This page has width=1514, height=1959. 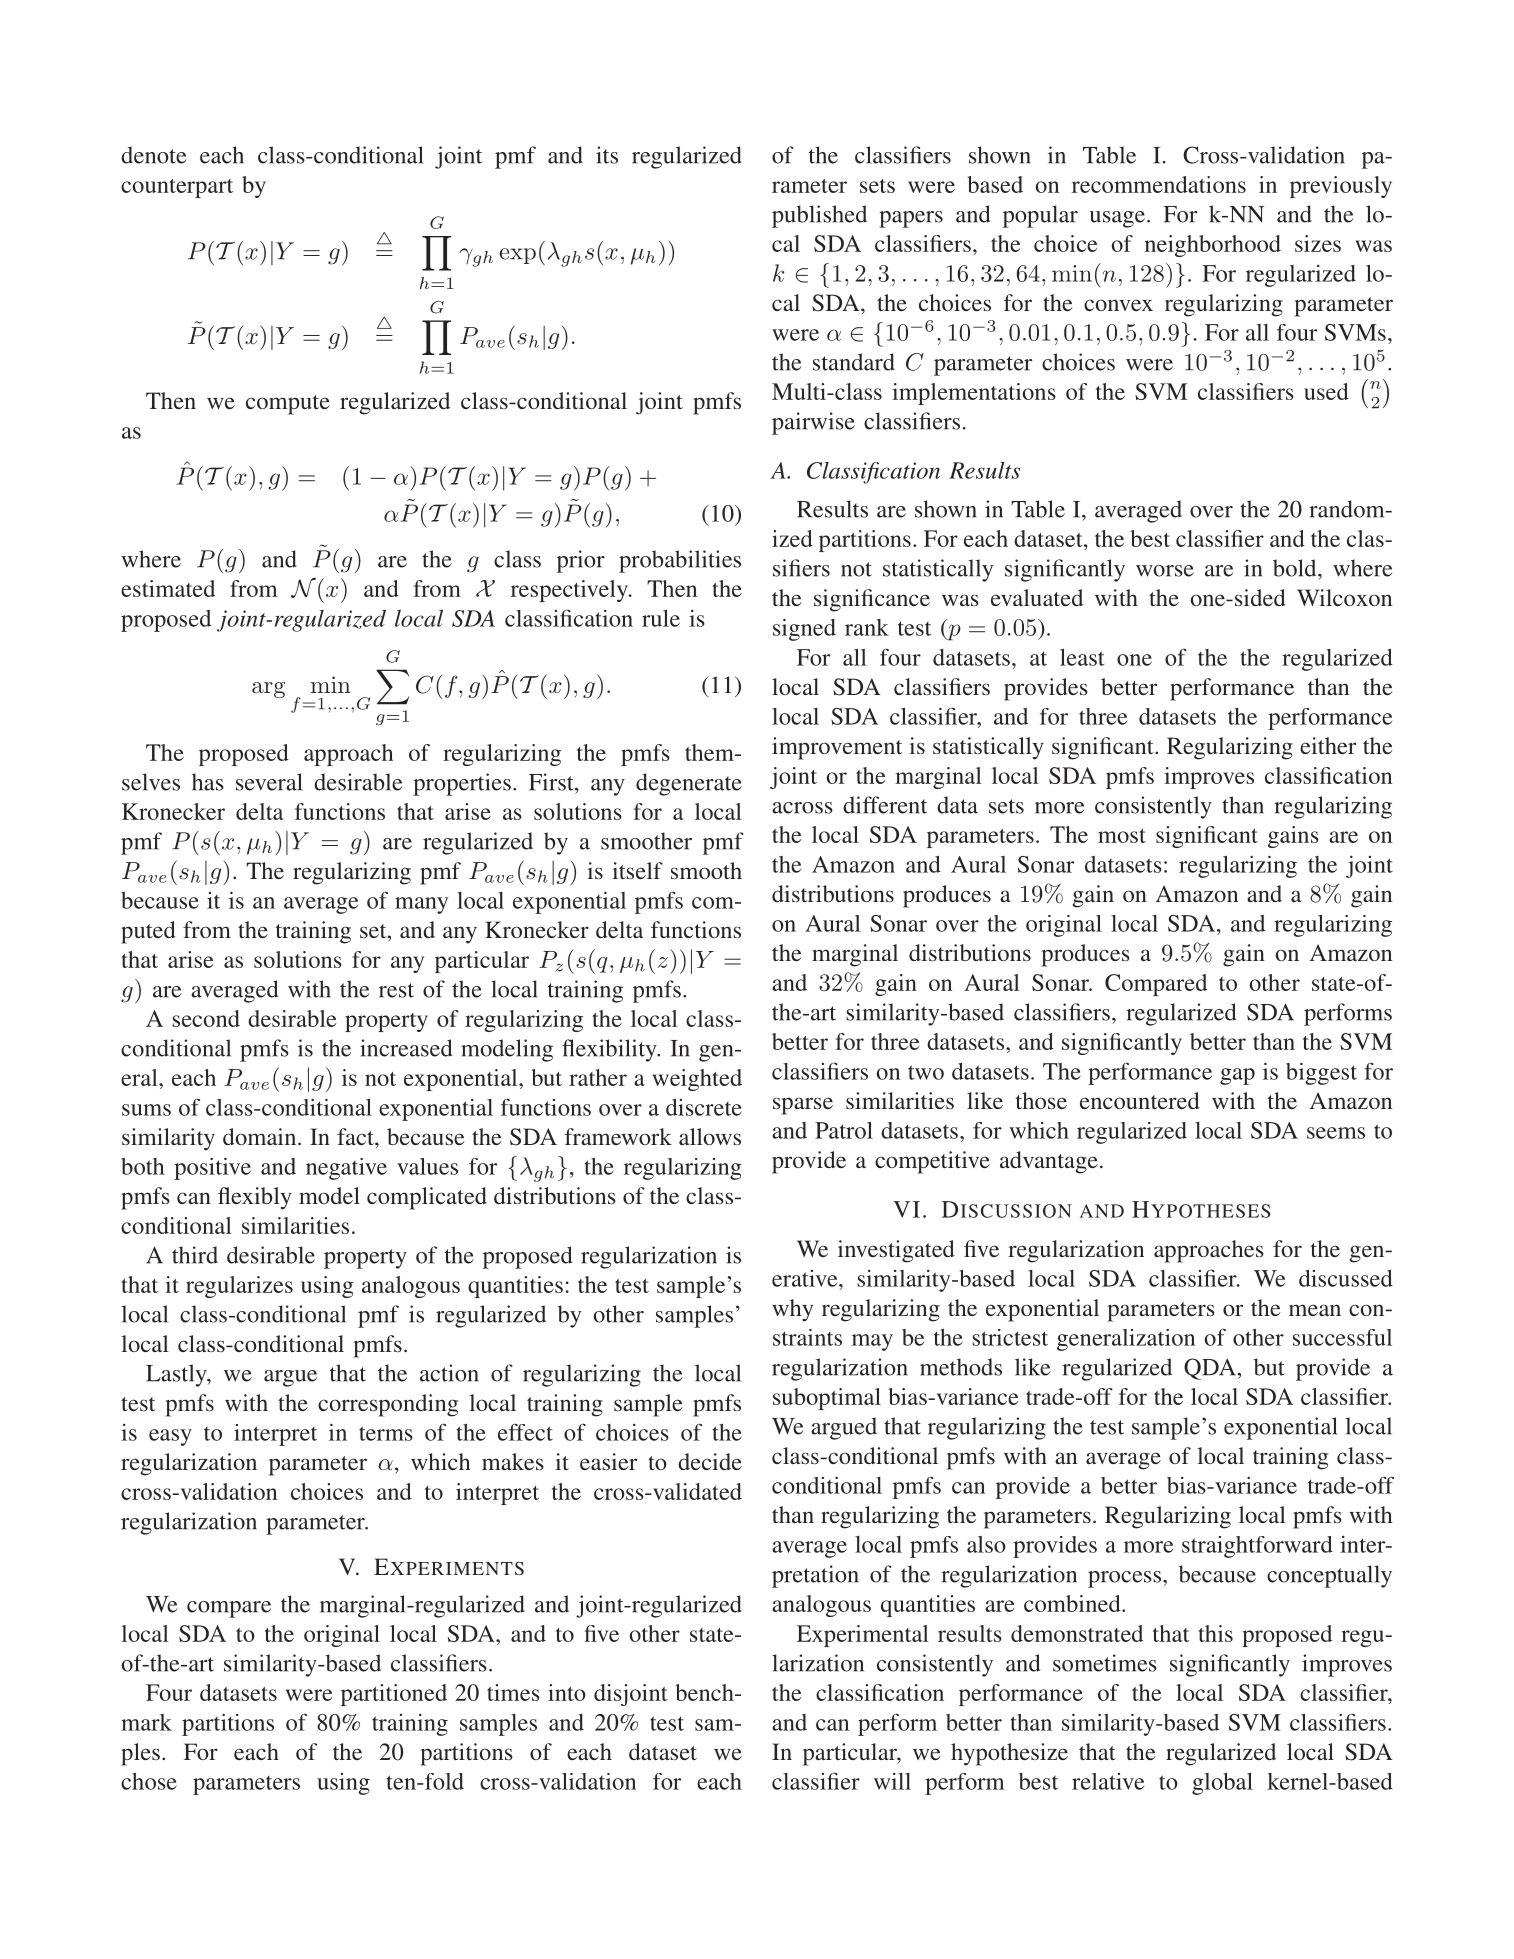 What do you see at coordinates (819, 216) in the page?
I see `published` at bounding box center [819, 216].
